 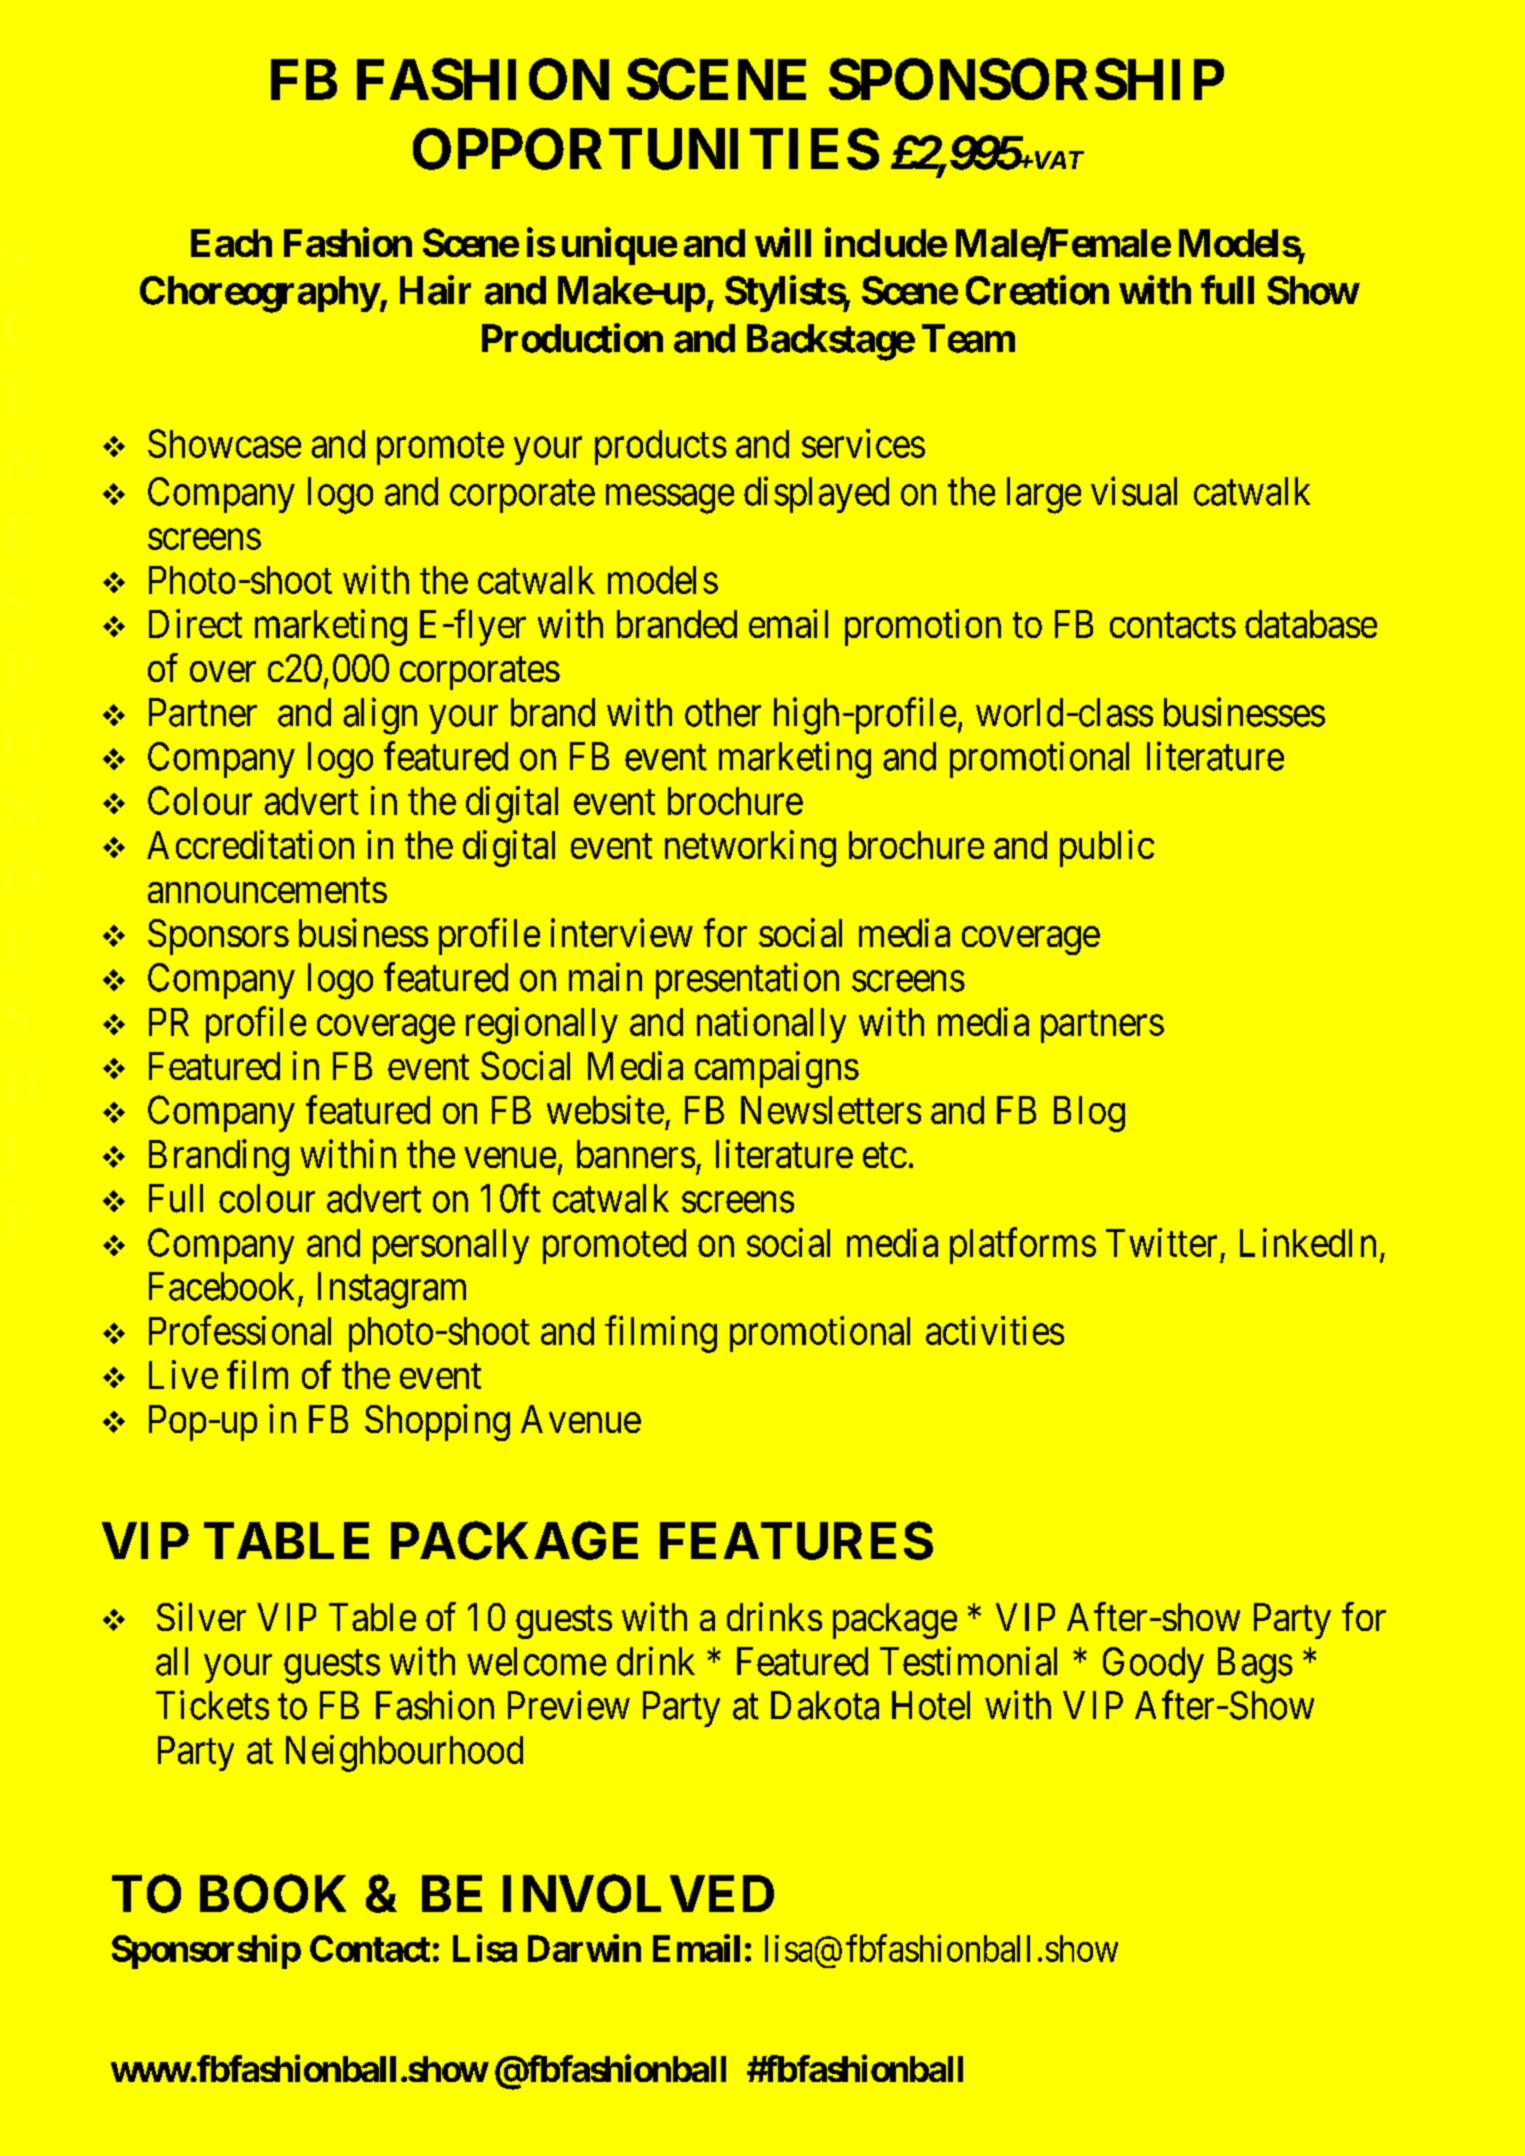 What do you see at coordinates (451, 1246) in the page?
I see `personally` at bounding box center [451, 1246].
